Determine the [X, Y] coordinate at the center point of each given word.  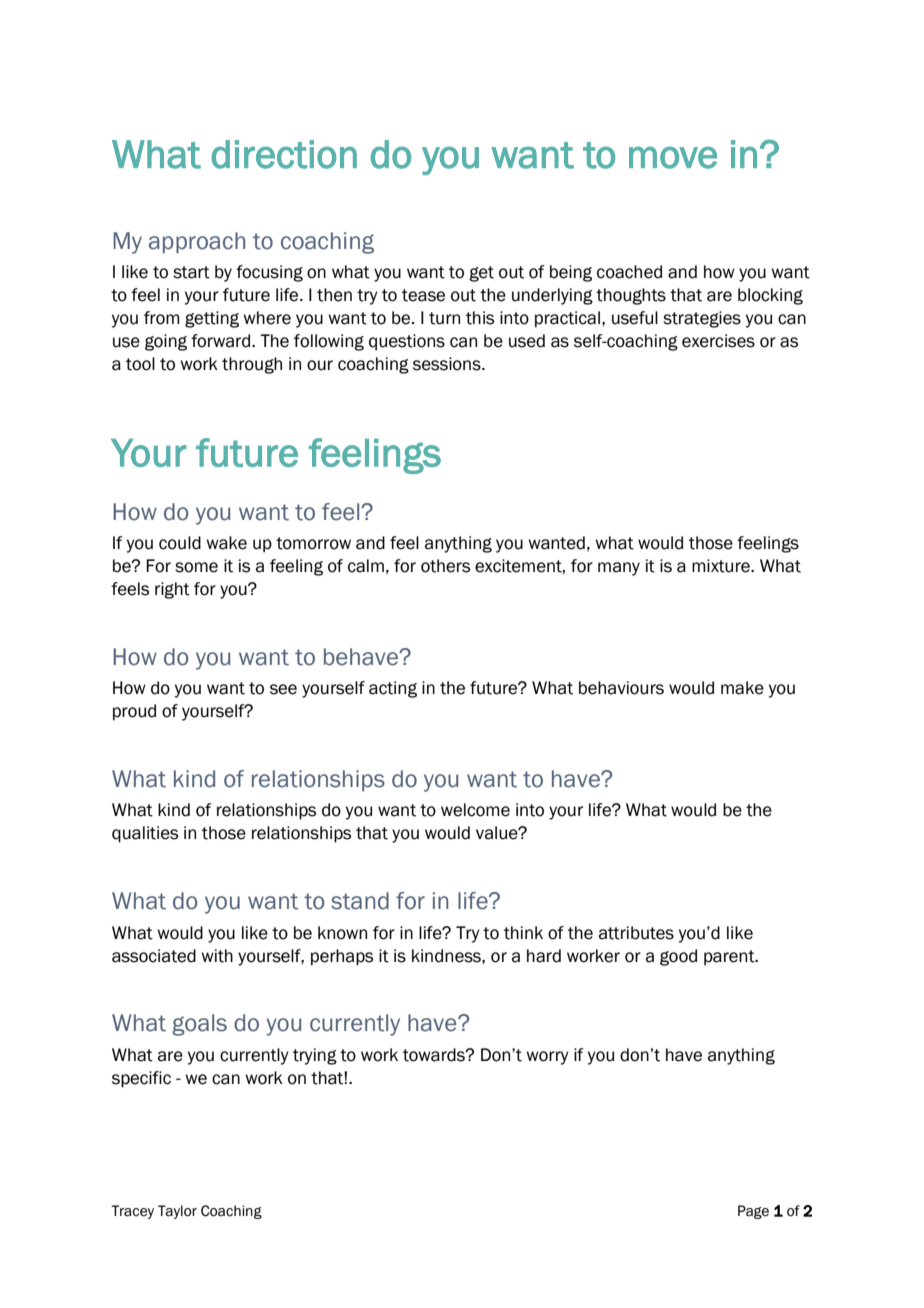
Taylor [177, 1212]
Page [753, 1212]
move [673, 157]
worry [547, 1058]
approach [197, 242]
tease [423, 295]
